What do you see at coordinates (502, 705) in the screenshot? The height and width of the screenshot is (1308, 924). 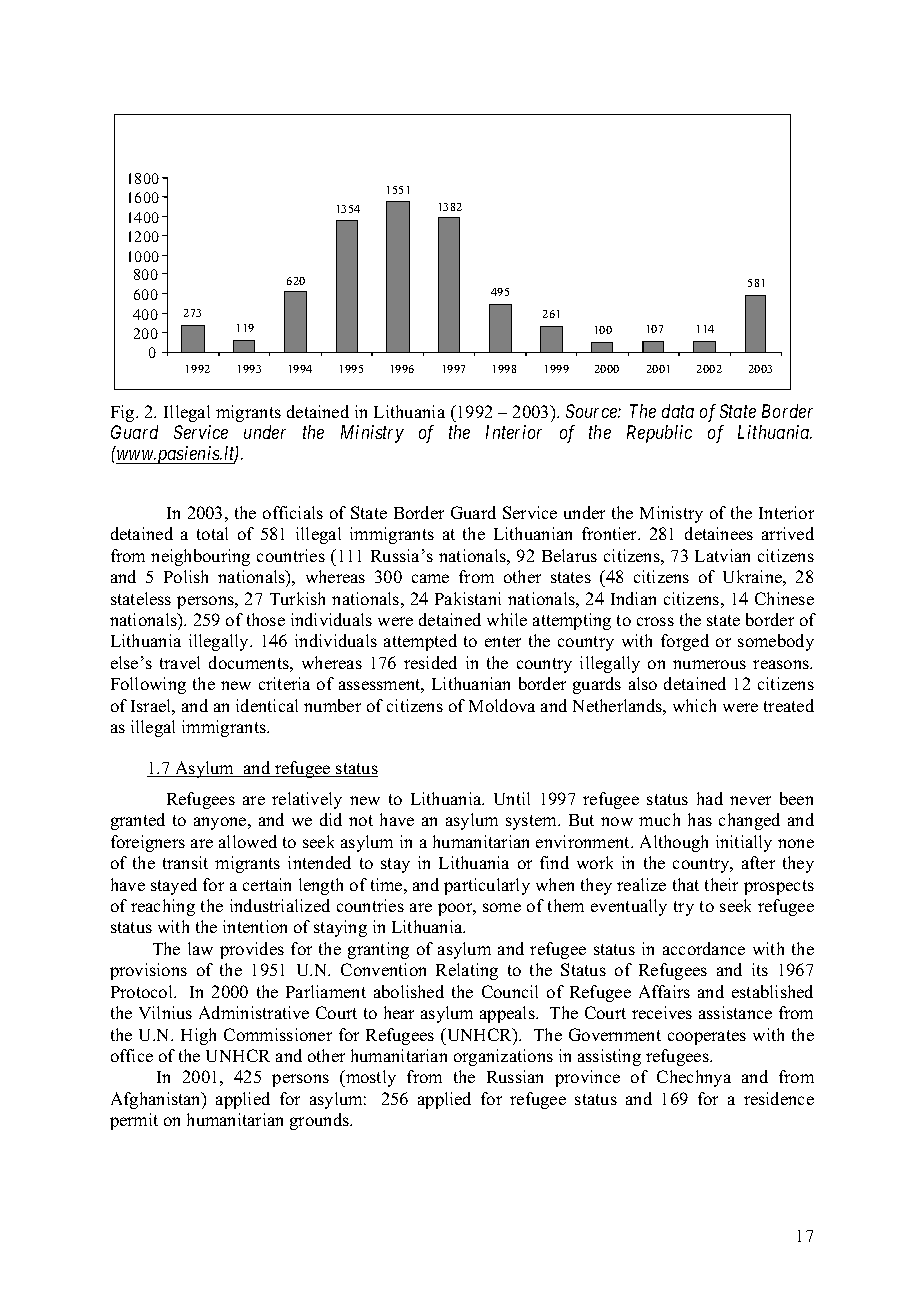 I see `Moldova` at bounding box center [502, 705].
